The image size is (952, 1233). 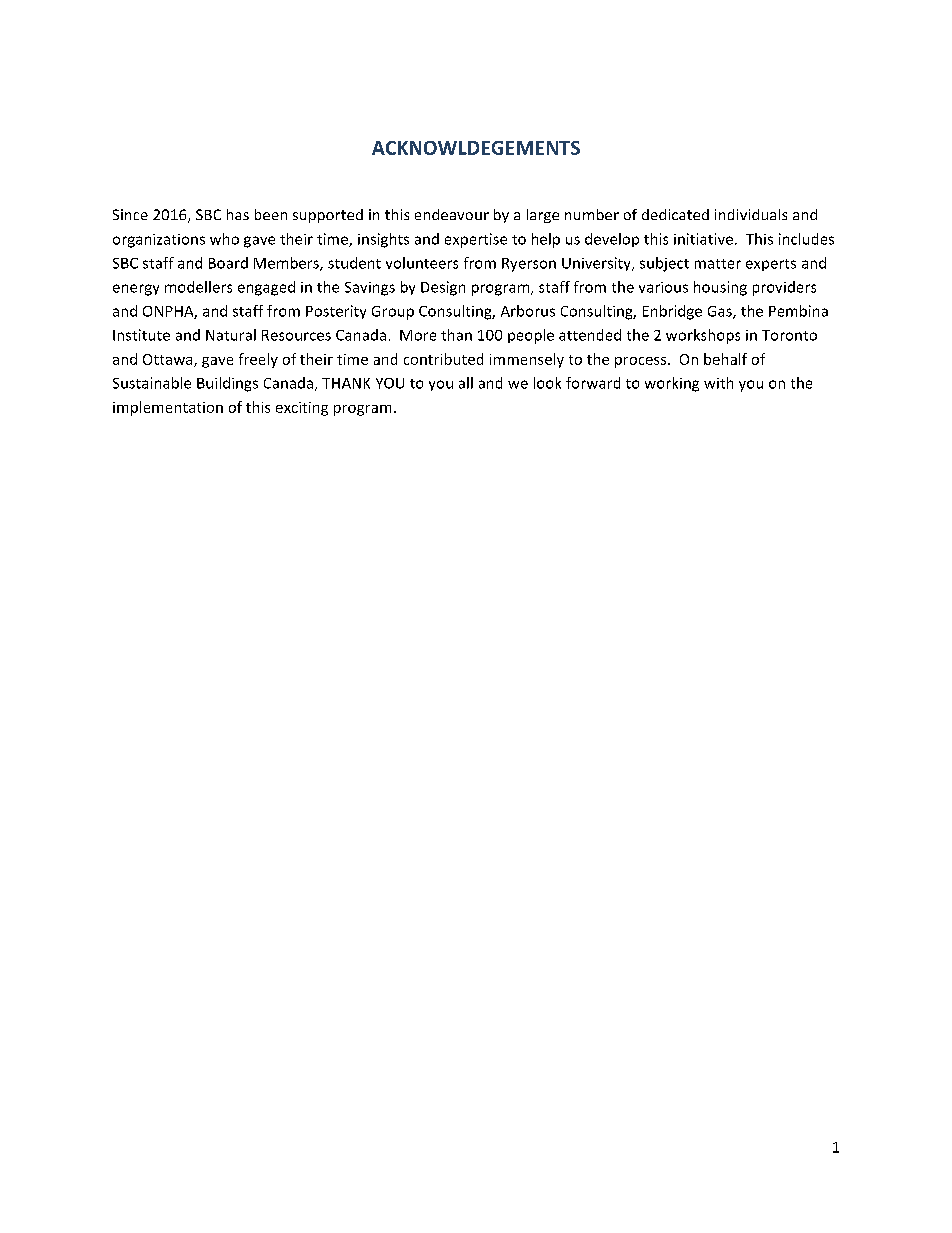 I want to click on has, so click(x=238, y=214).
